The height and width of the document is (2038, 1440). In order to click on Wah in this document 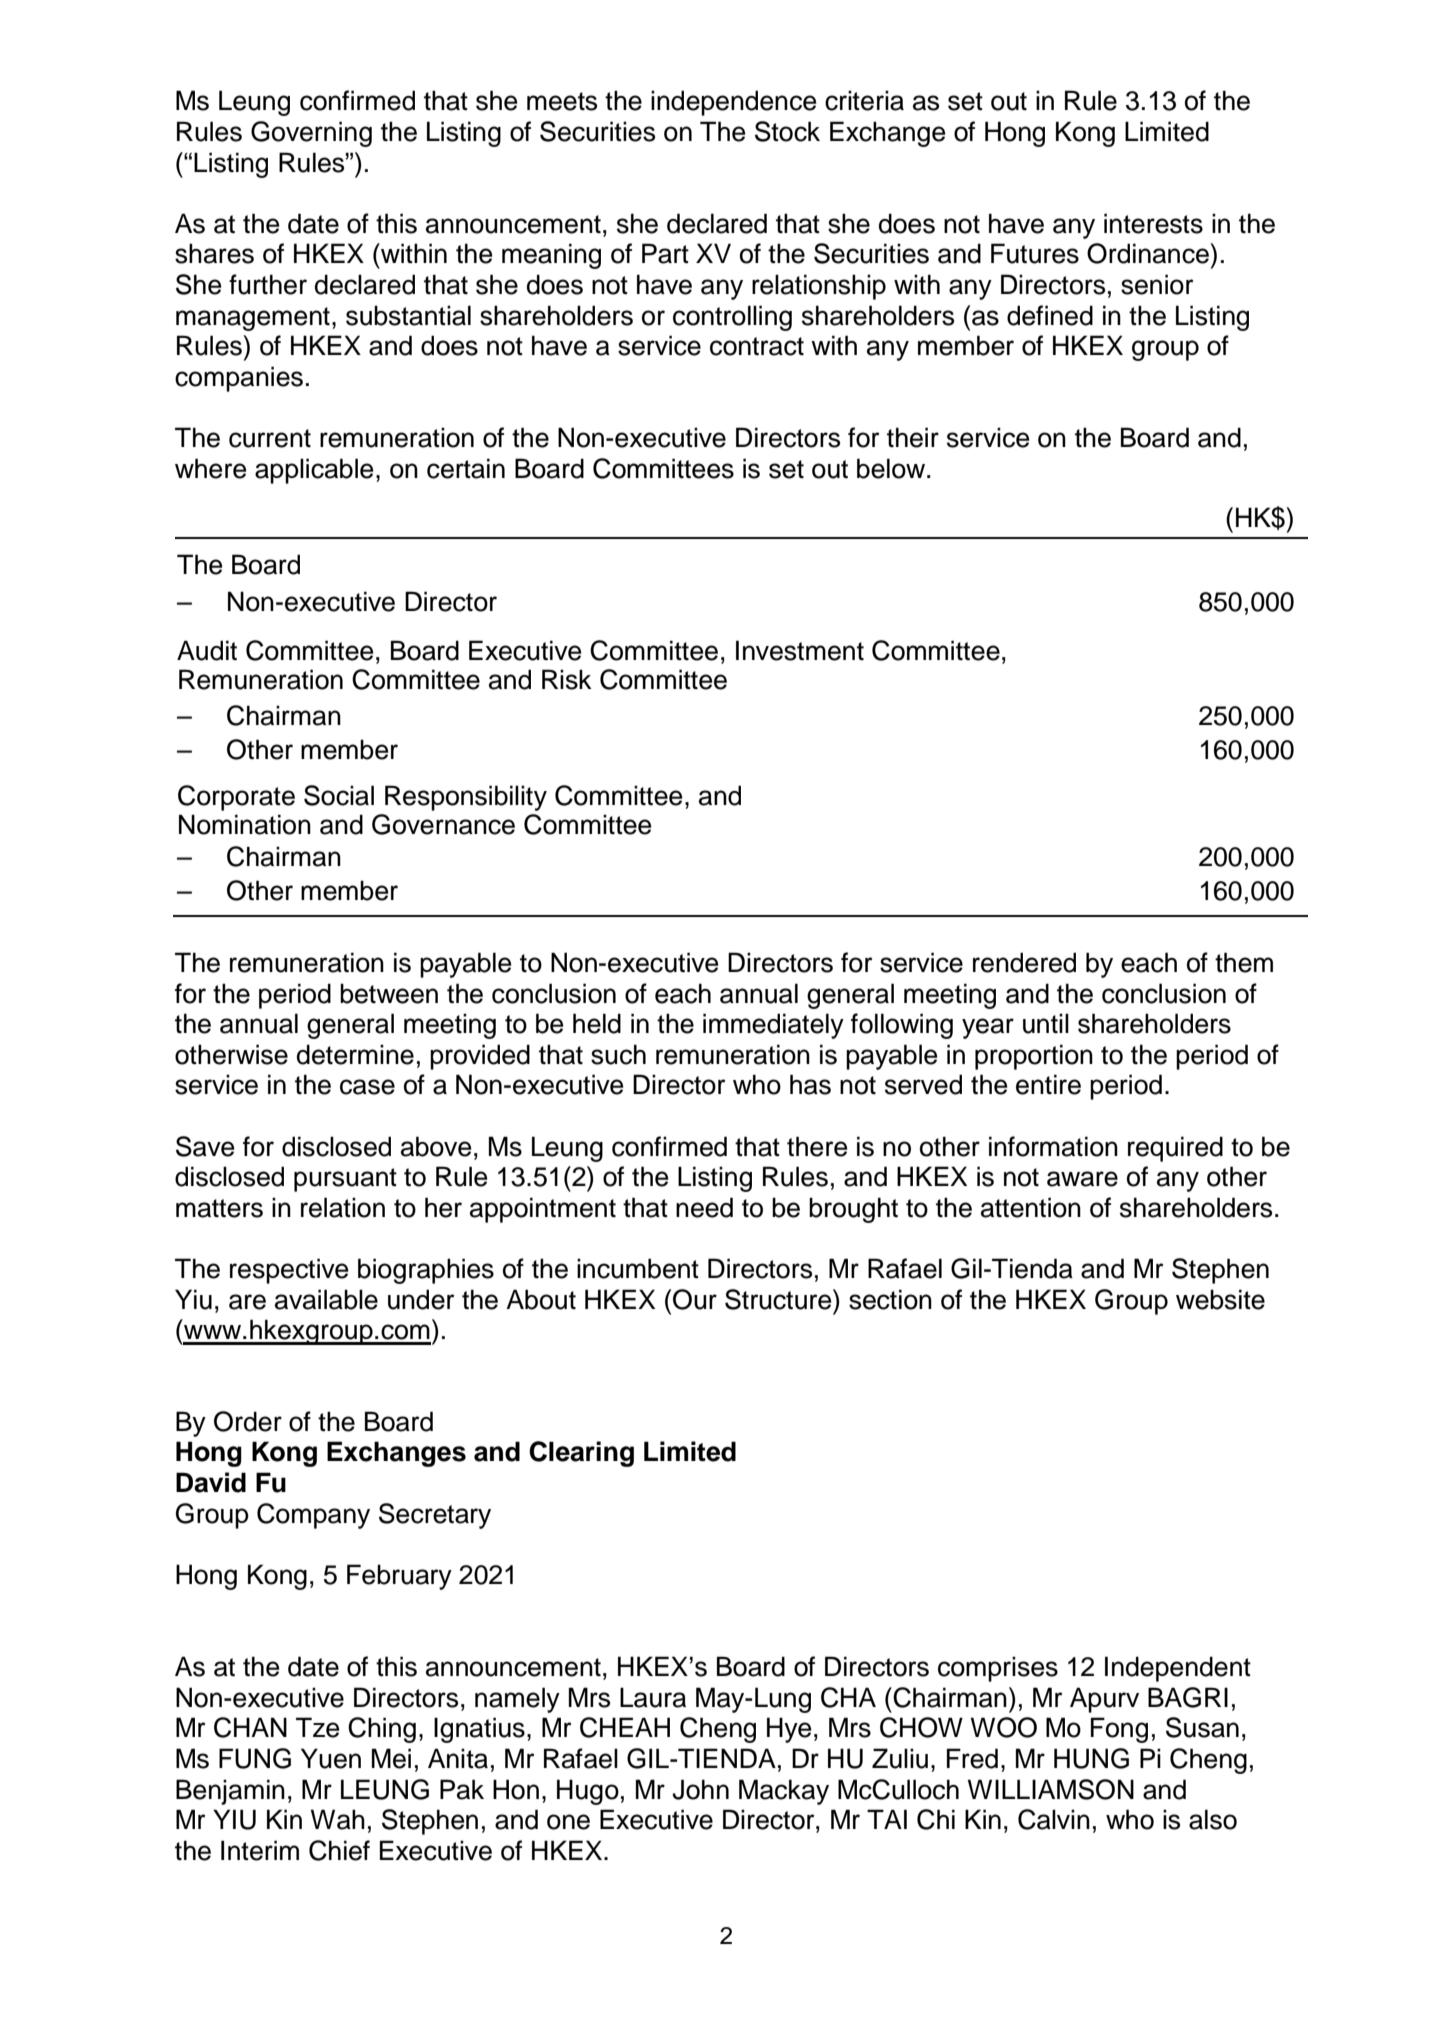, I will do `click(338, 1819)`.
